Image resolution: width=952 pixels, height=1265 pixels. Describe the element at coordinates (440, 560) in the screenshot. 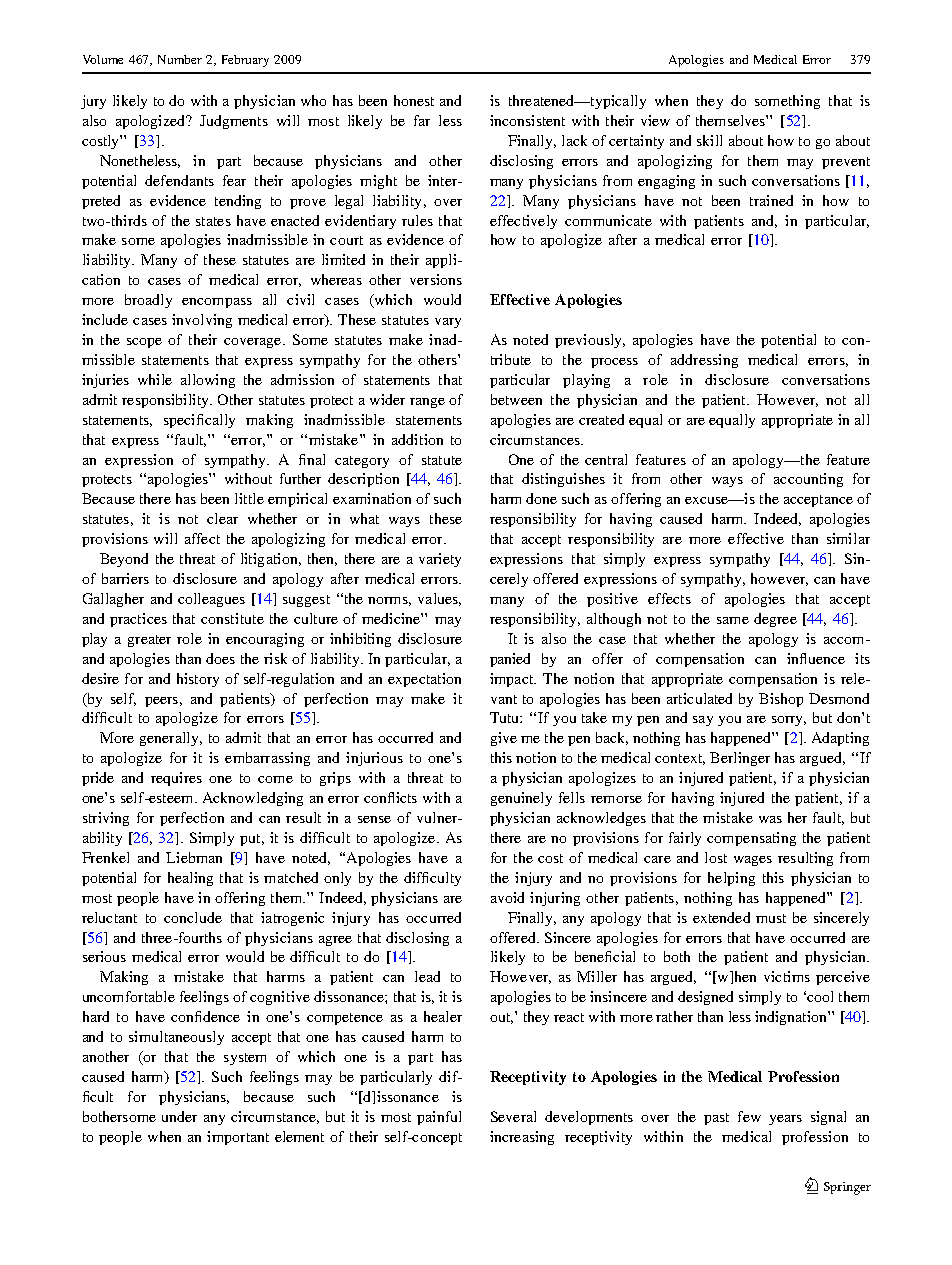

I see `variety` at that location.
